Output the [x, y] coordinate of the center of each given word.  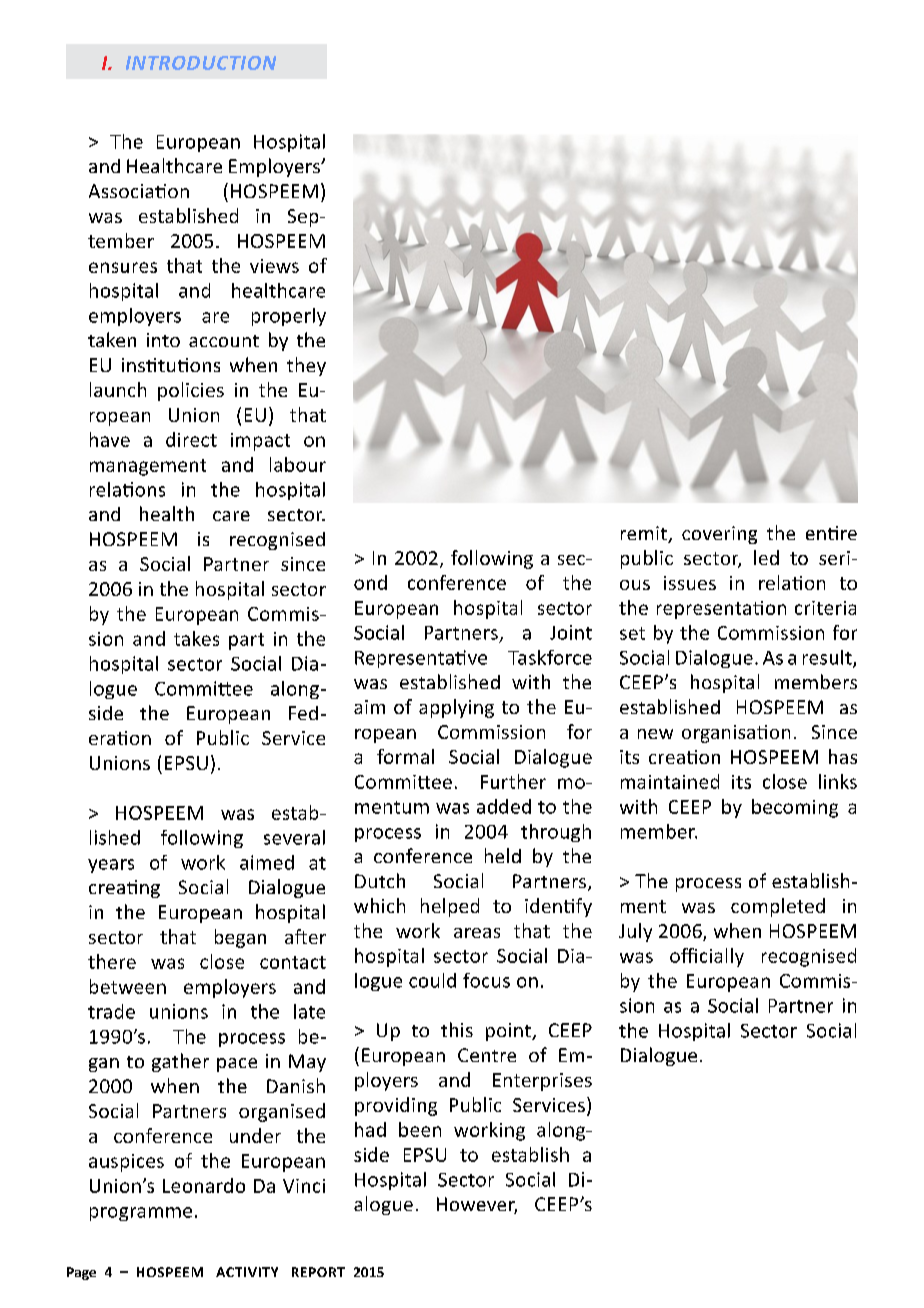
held [503, 855]
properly [289, 317]
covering [719, 535]
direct [191, 439]
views [274, 266]
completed [778, 907]
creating [124, 889]
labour [298, 464]
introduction [201, 63]
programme [141, 1214]
